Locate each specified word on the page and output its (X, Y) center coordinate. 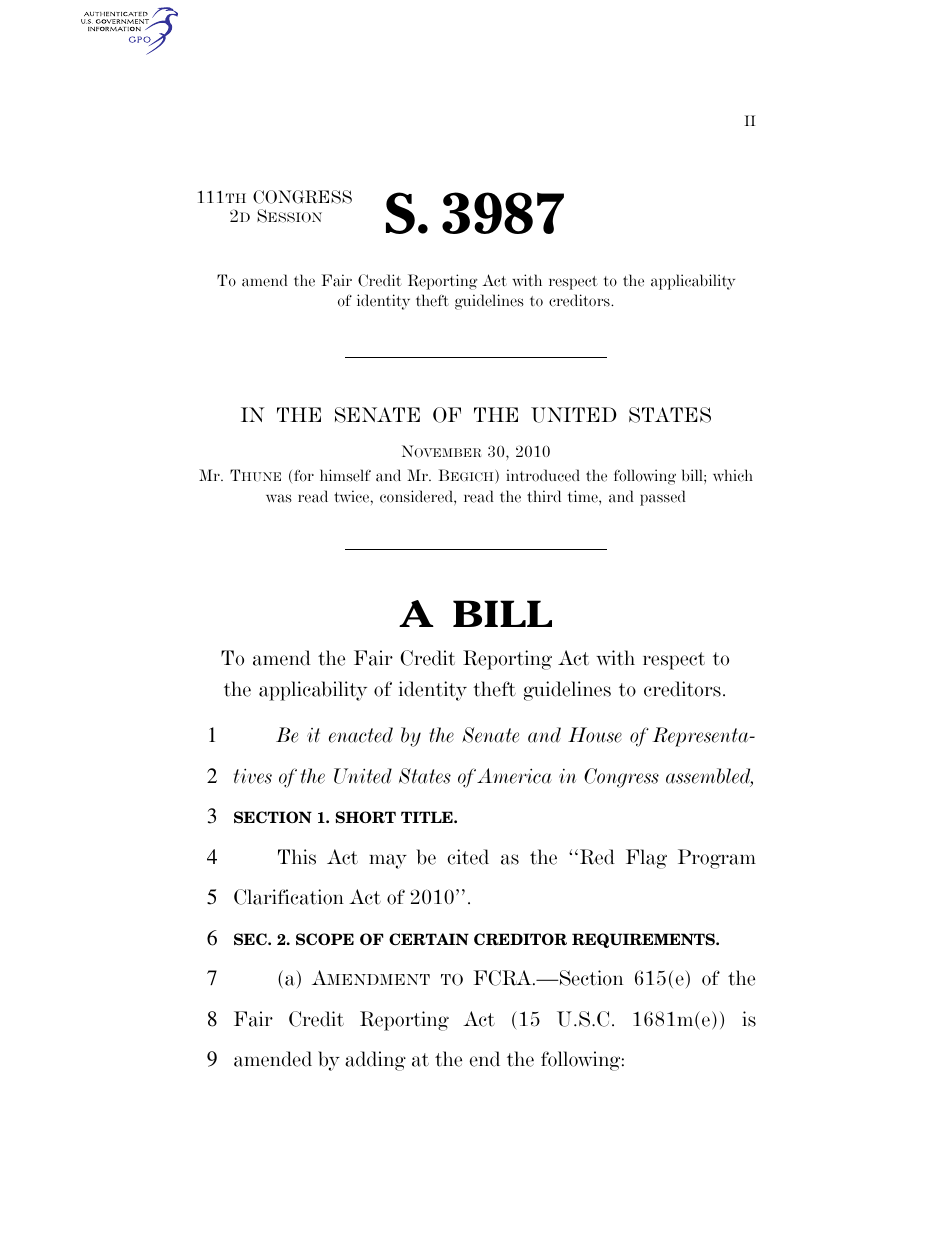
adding (375, 1061)
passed (663, 498)
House (595, 735)
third (544, 496)
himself (345, 475)
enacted (361, 735)
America (514, 776)
